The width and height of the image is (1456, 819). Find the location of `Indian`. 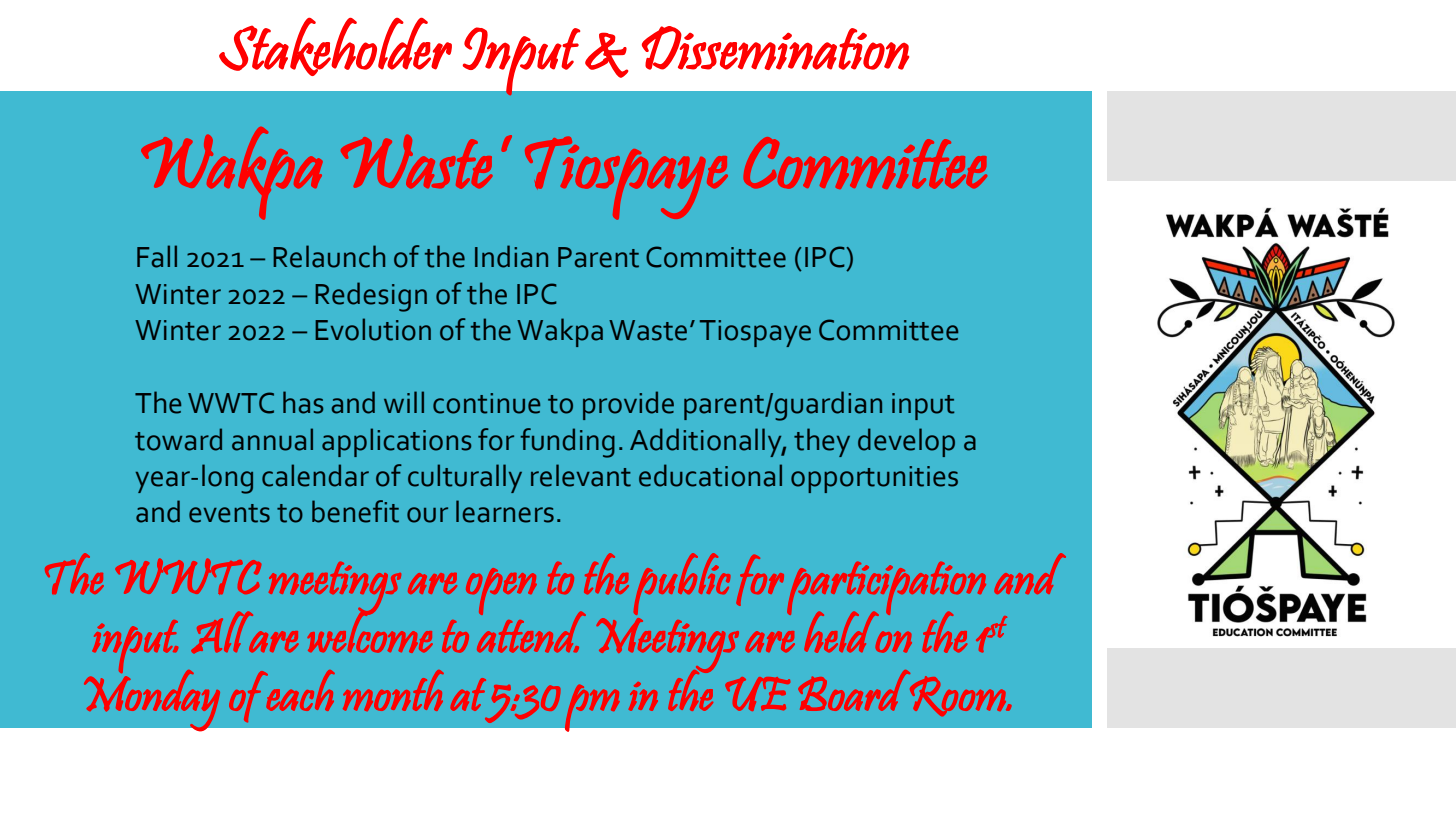

Indian is located at coordinates (511, 256).
